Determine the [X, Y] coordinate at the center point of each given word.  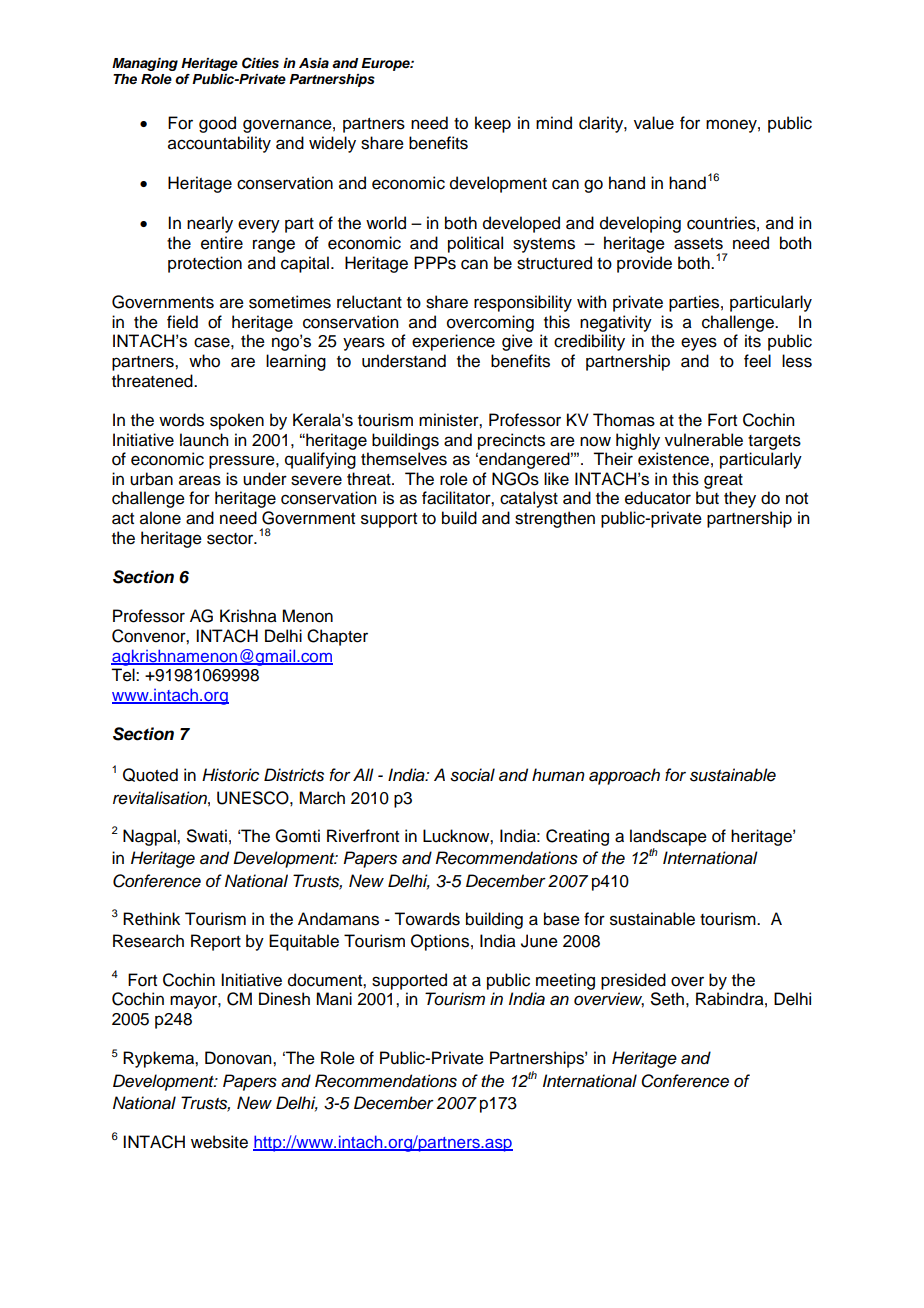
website [219, 1142]
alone [160, 518]
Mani [334, 999]
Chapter [337, 637]
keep [493, 124]
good [217, 124]
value [654, 123]
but [707, 498]
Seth [667, 999]
